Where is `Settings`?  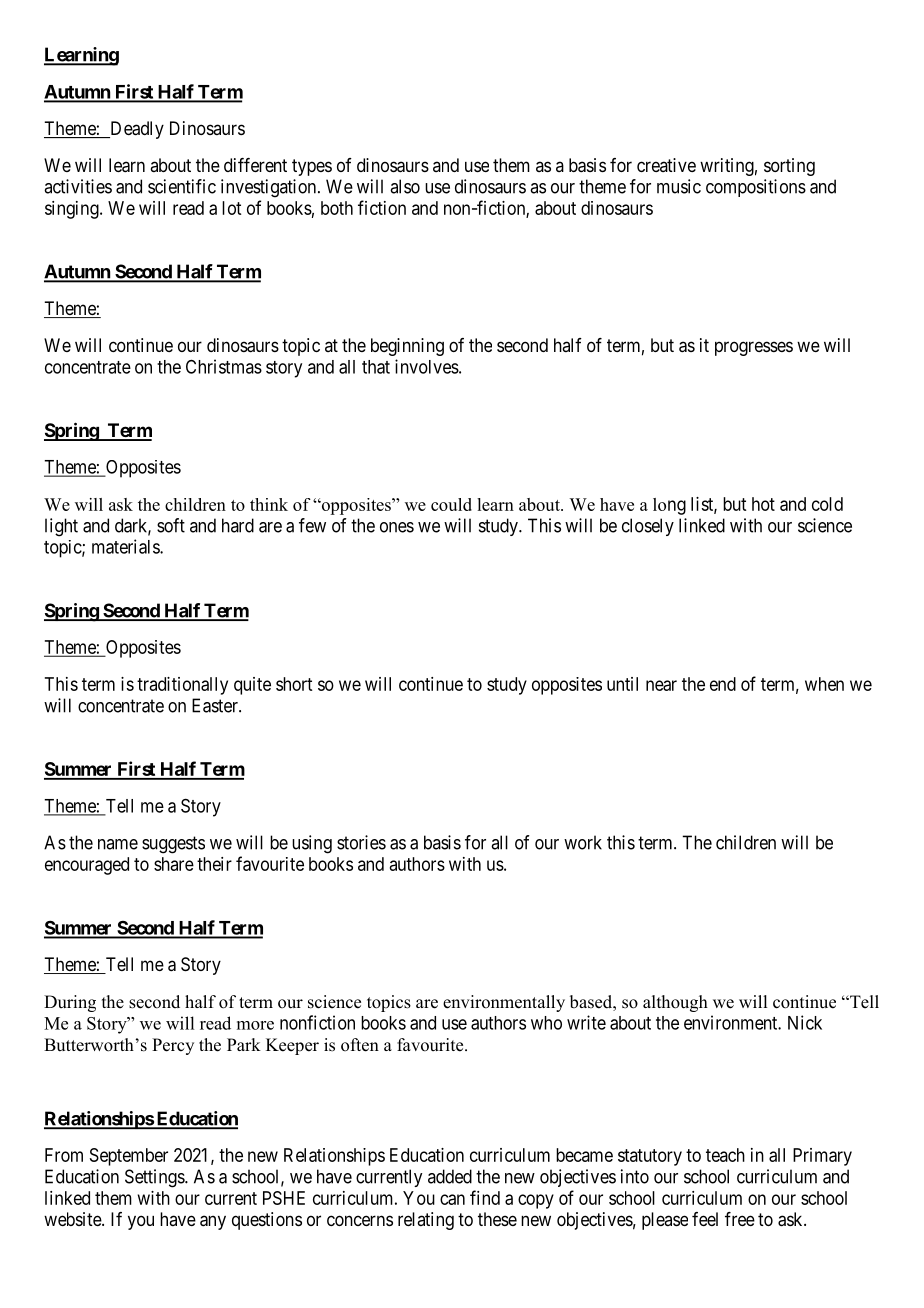 Settings is located at coordinates (155, 1178).
